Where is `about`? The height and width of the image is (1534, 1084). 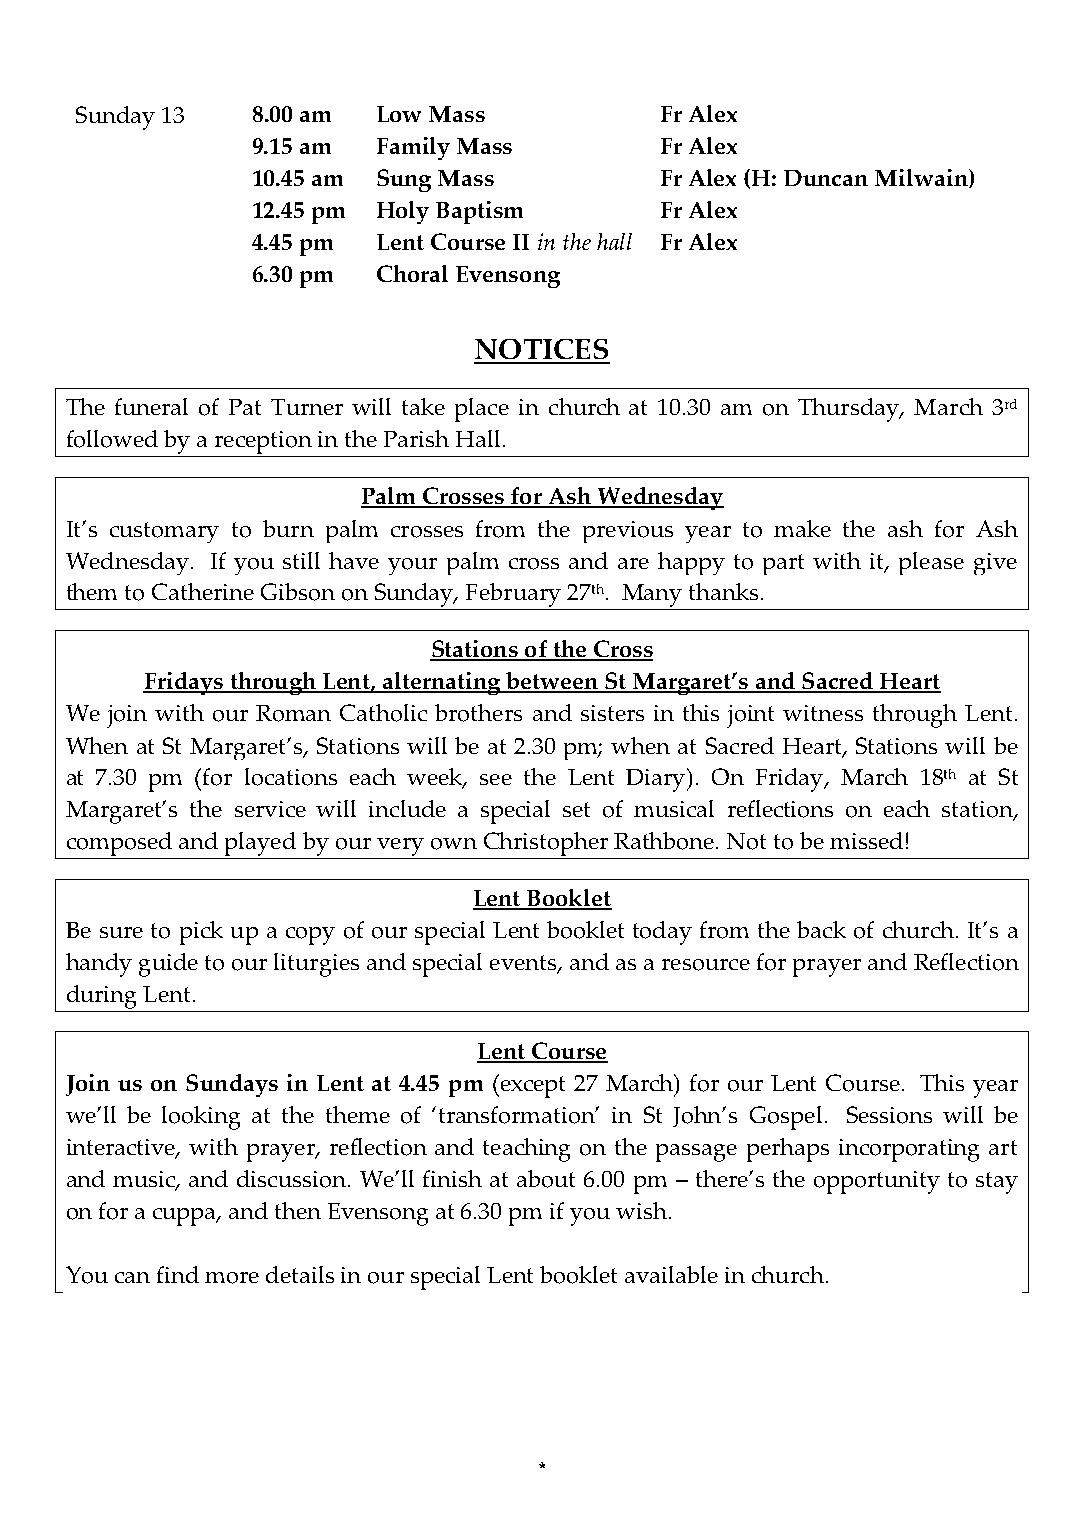 about is located at coordinates (546, 1179).
